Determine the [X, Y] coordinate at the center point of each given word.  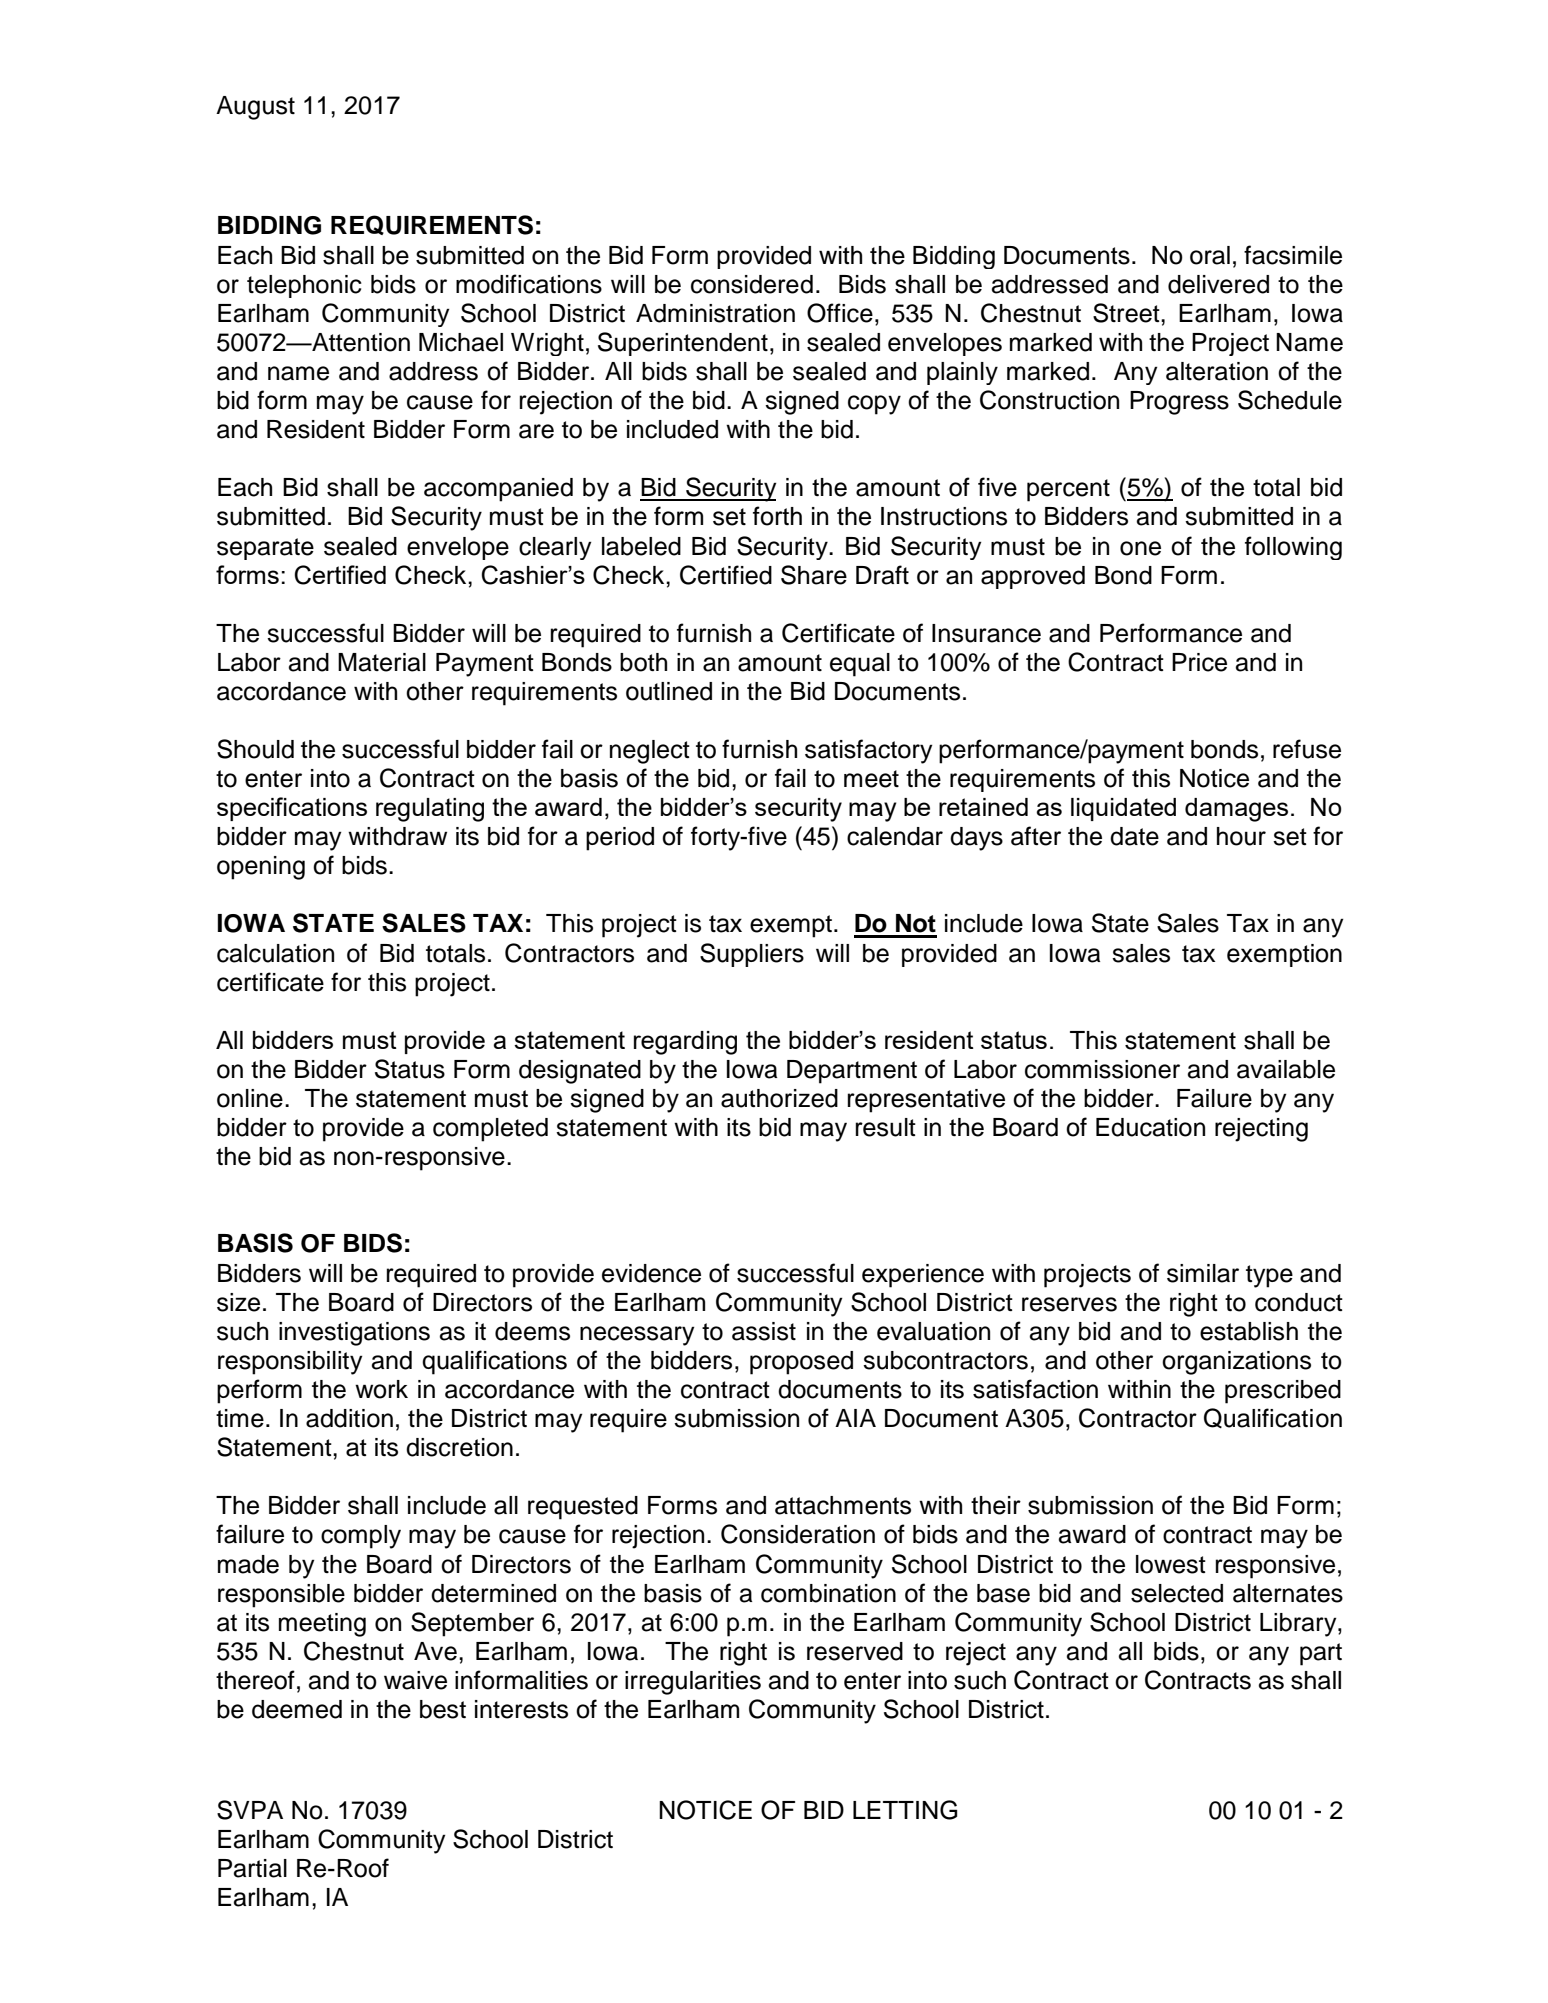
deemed [297, 1709]
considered [752, 284]
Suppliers [752, 955]
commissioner [1102, 1069]
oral [1210, 255]
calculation [275, 953]
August [255, 108]
